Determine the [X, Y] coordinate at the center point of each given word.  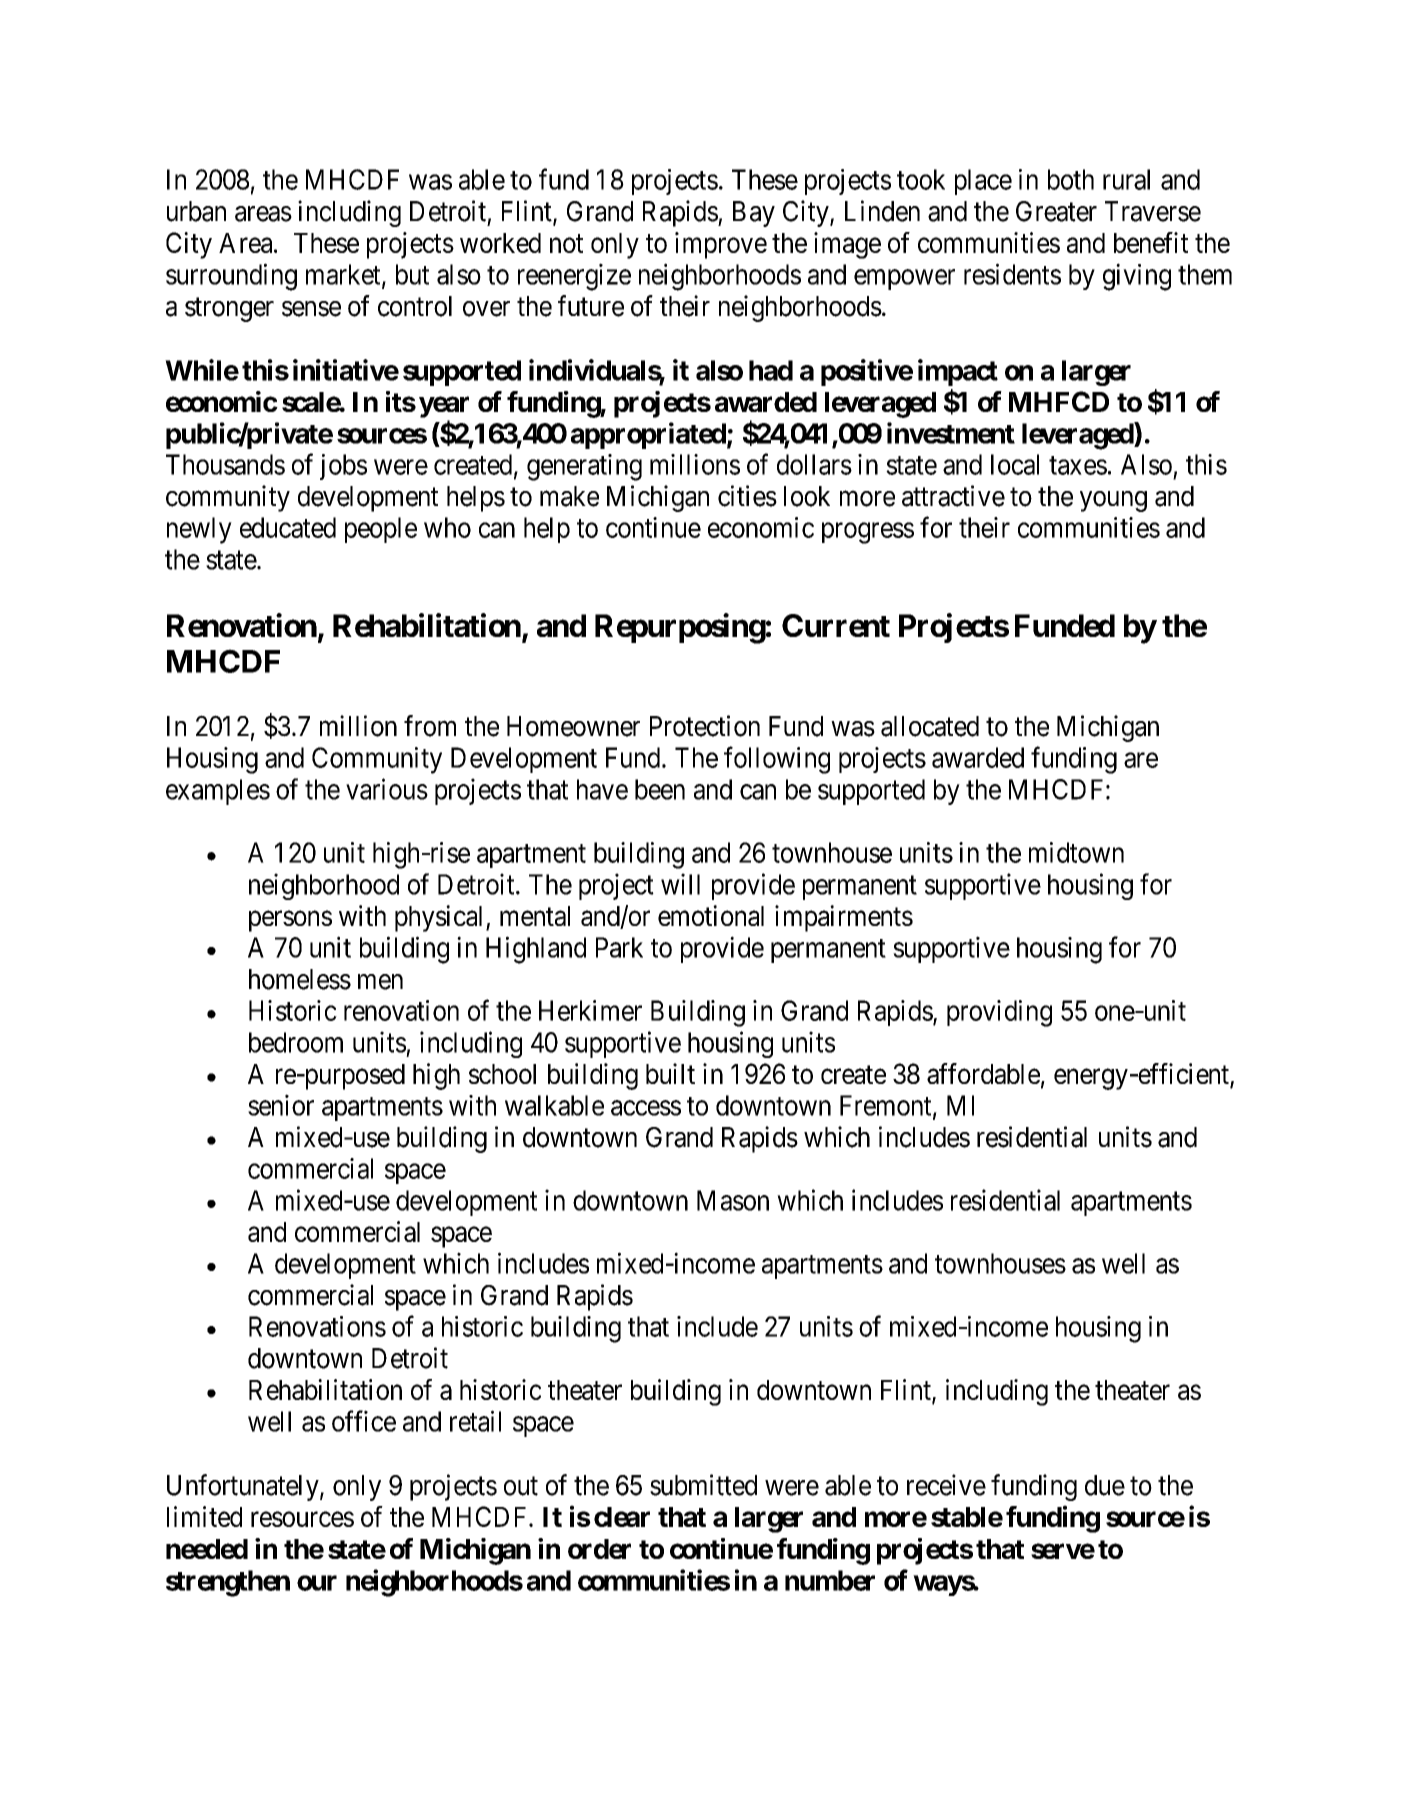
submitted [703, 1485]
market [344, 275]
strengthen [228, 1583]
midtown [1076, 852]
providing [999, 1013]
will [680, 884]
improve [721, 245]
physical [441, 918]
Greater [1056, 211]
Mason [733, 1200]
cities [747, 496]
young [1113, 501]
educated [288, 527]
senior [281, 1105]
